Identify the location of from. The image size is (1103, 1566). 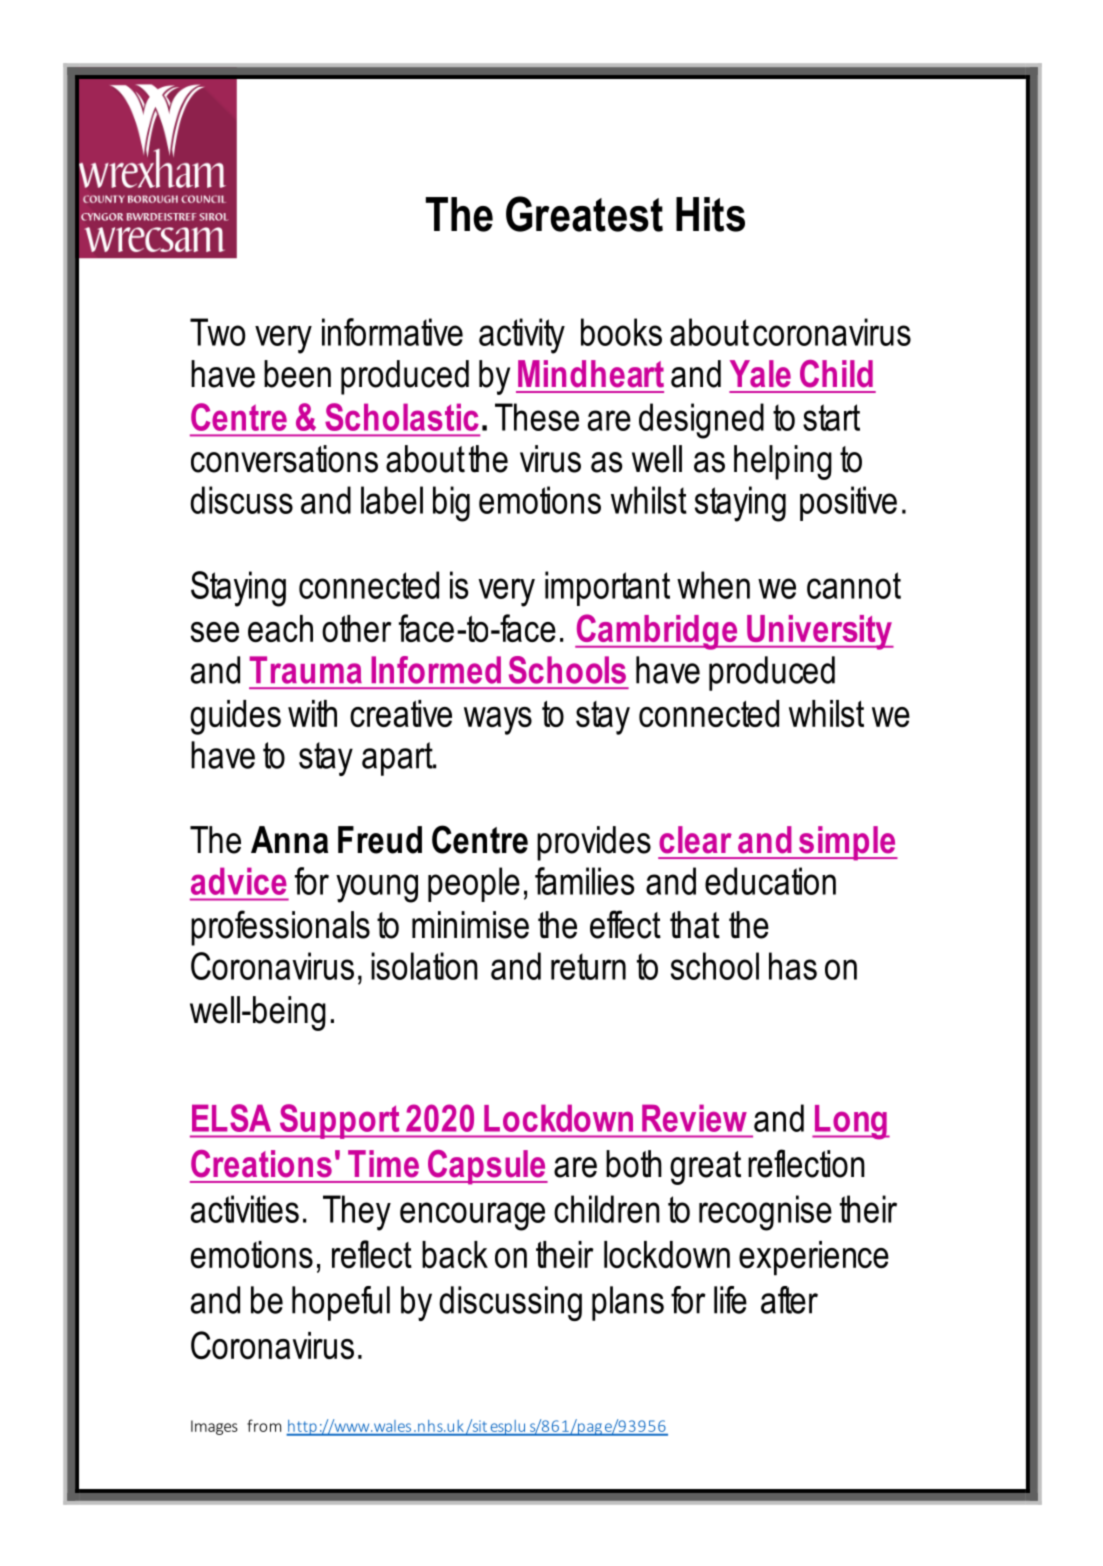
(264, 1425).
